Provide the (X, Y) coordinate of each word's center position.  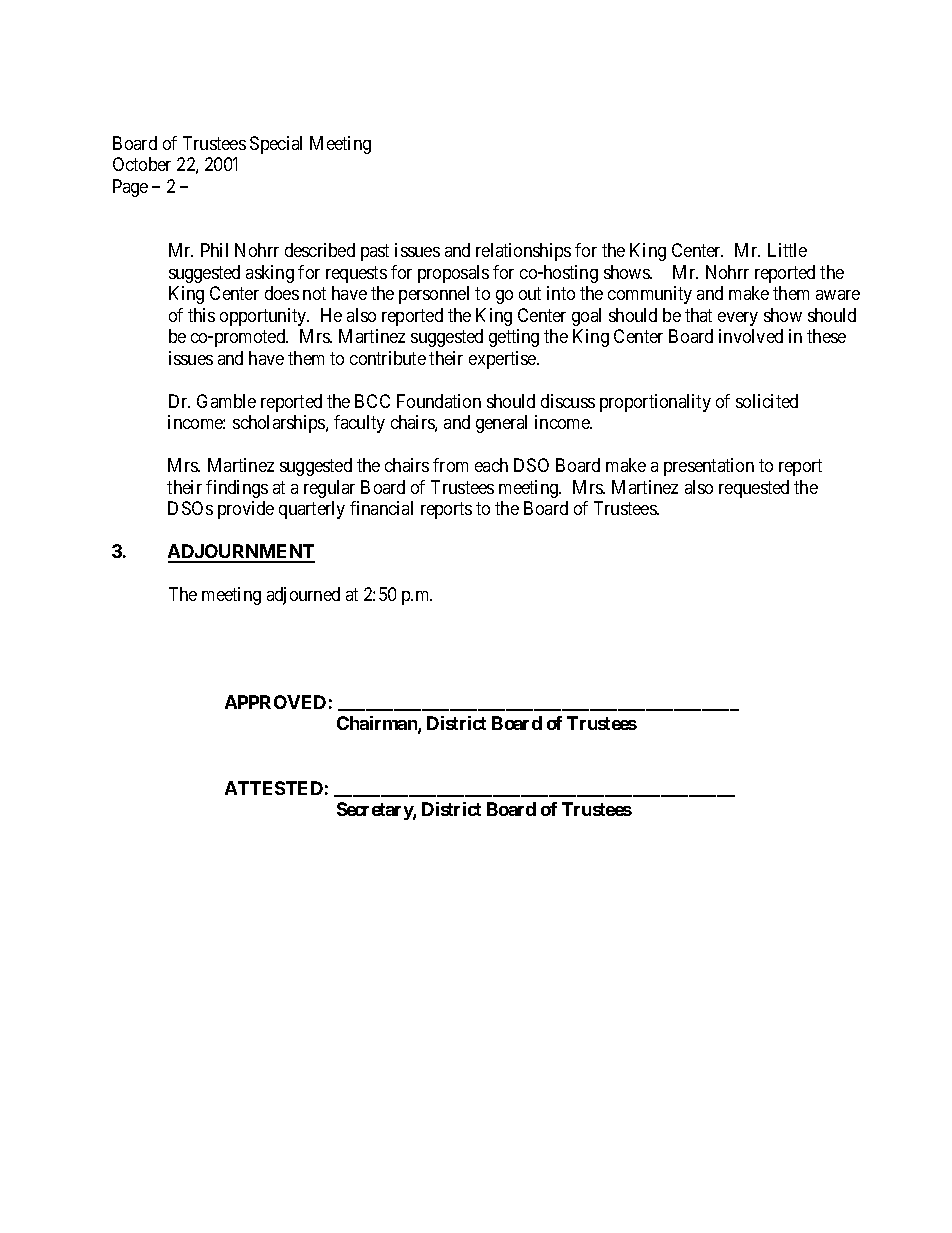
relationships (523, 252)
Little (787, 250)
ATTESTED (274, 788)
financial (381, 508)
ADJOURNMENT (241, 553)
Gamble (226, 401)
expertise (503, 360)
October (142, 164)
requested (754, 489)
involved (751, 336)
